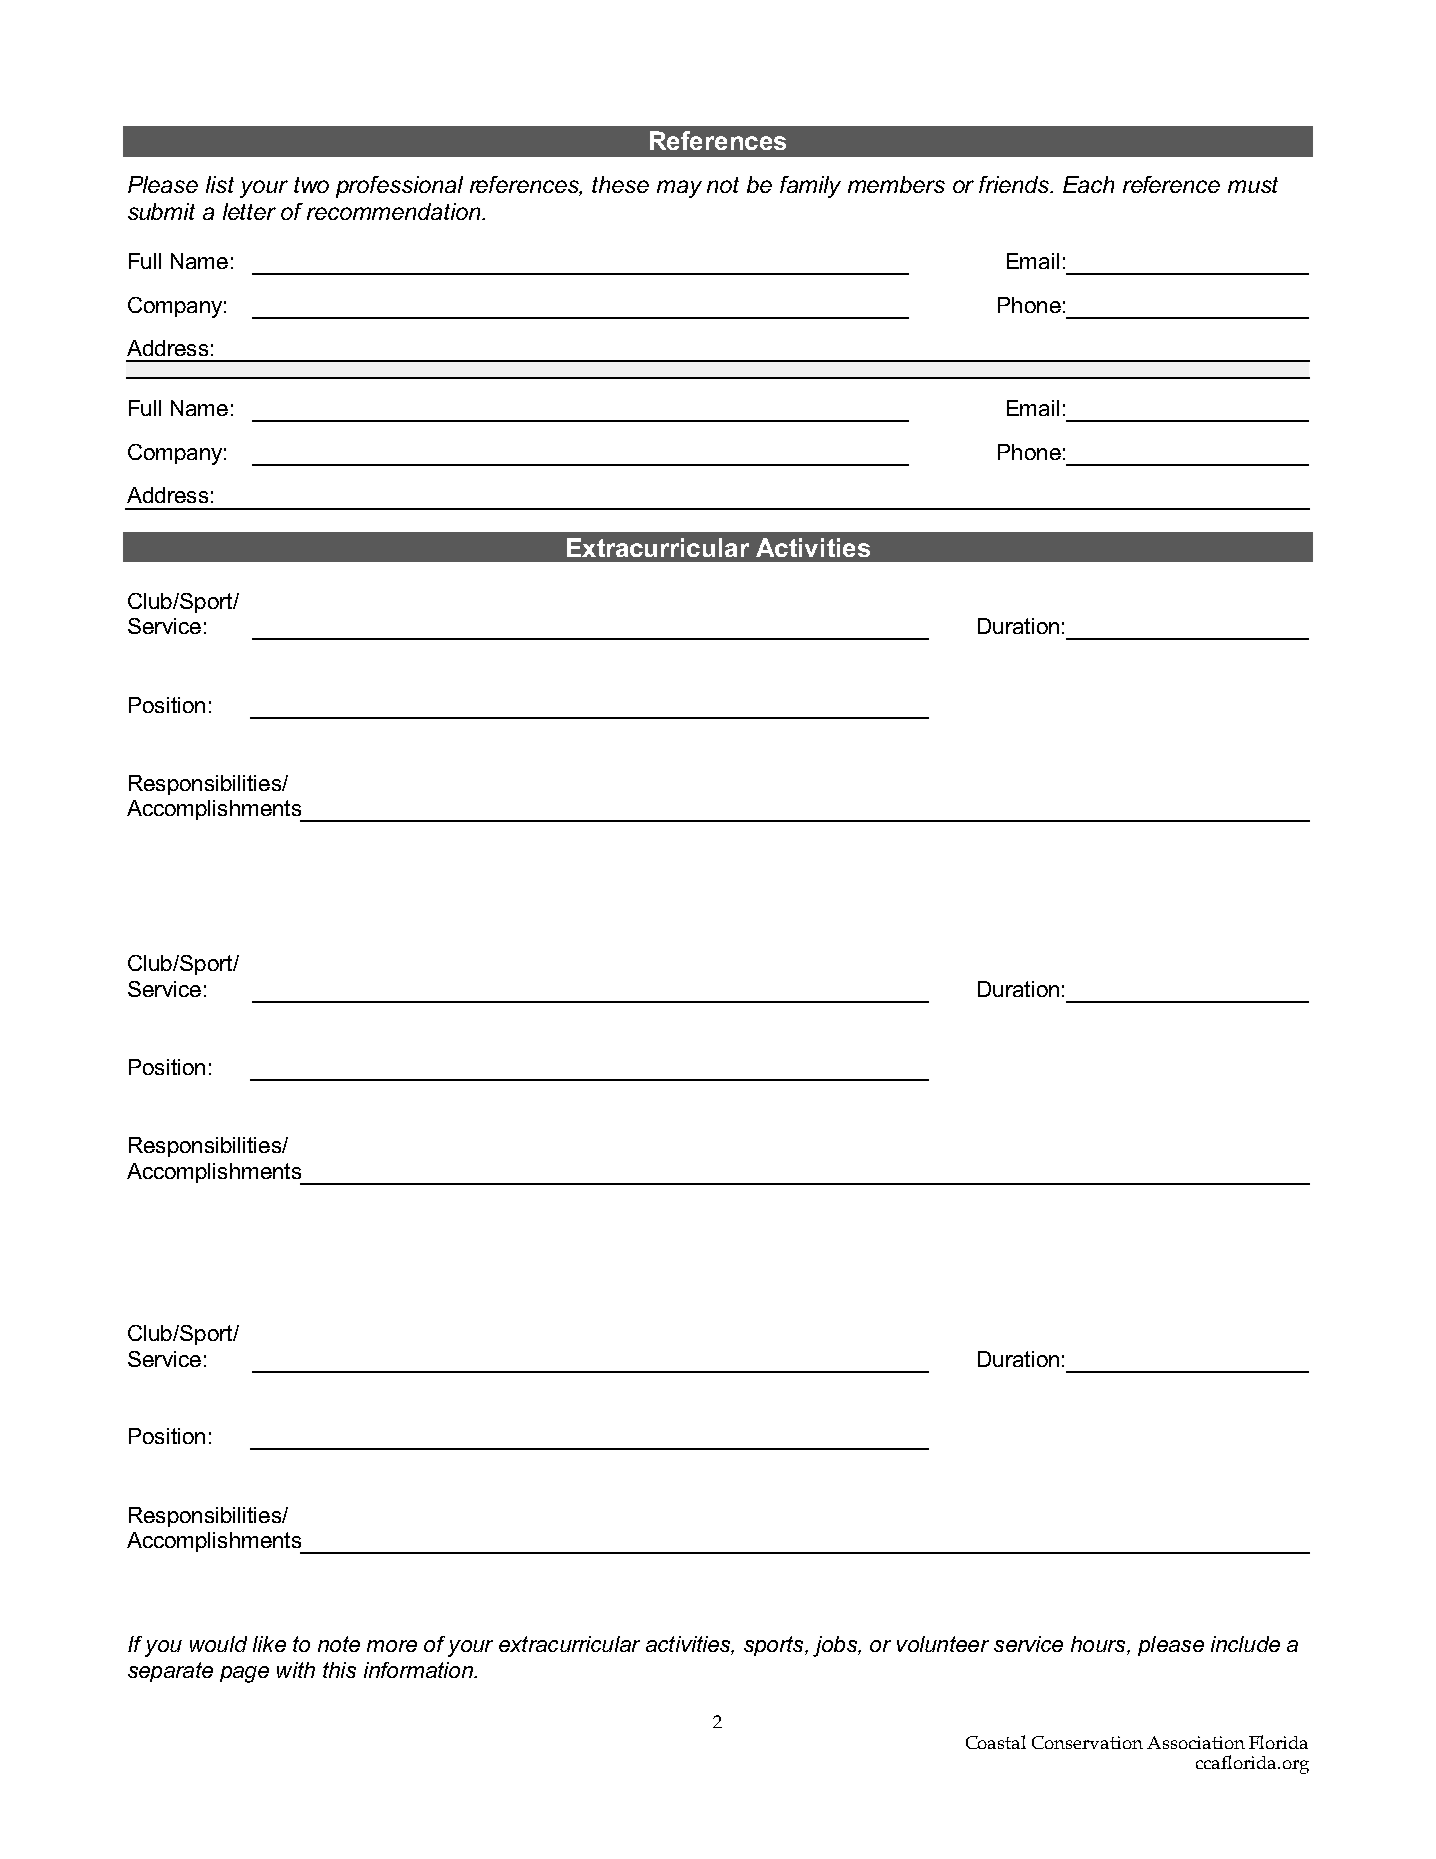 This page has width=1436, height=1859. What do you see at coordinates (679, 189) in the page?
I see `may` at bounding box center [679, 189].
